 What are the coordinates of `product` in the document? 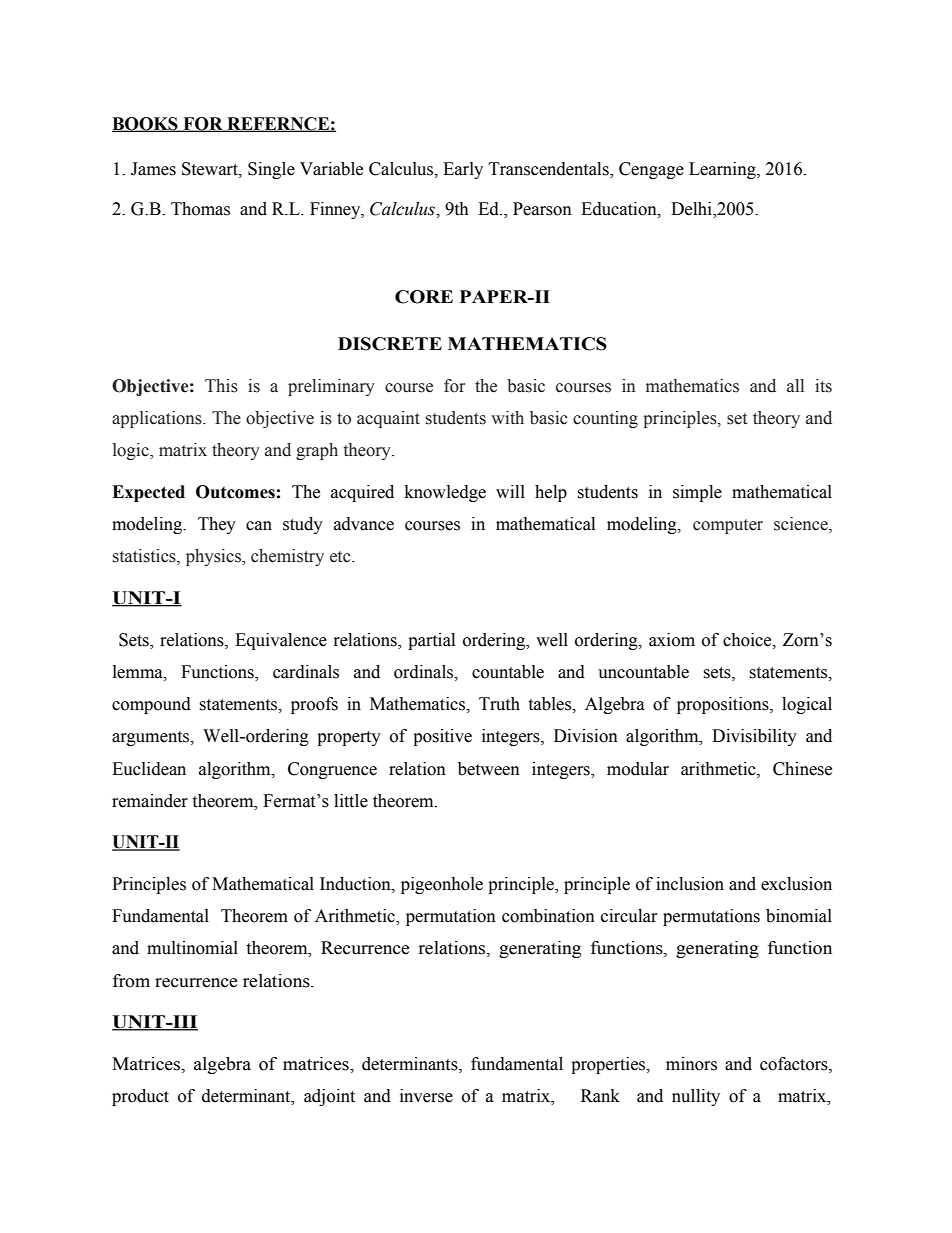 It's located at (140, 1097).
